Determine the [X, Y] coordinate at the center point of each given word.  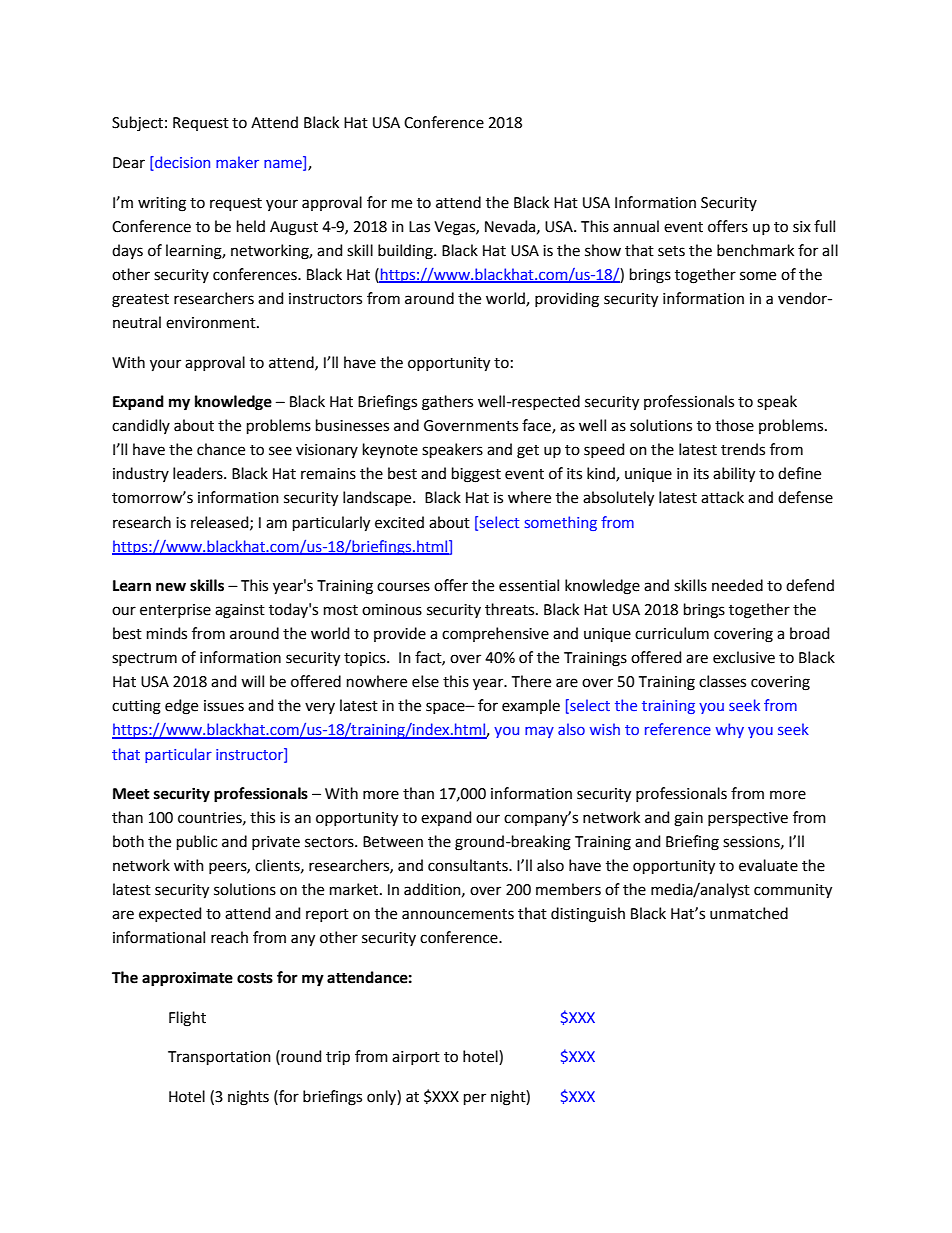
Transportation [219, 1058]
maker [237, 162]
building [406, 252]
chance [221, 449]
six [802, 227]
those [734, 425]
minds [167, 633]
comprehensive [495, 634]
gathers [447, 403]
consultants [469, 865]
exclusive [744, 657]
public [197, 842]
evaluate [768, 865]
